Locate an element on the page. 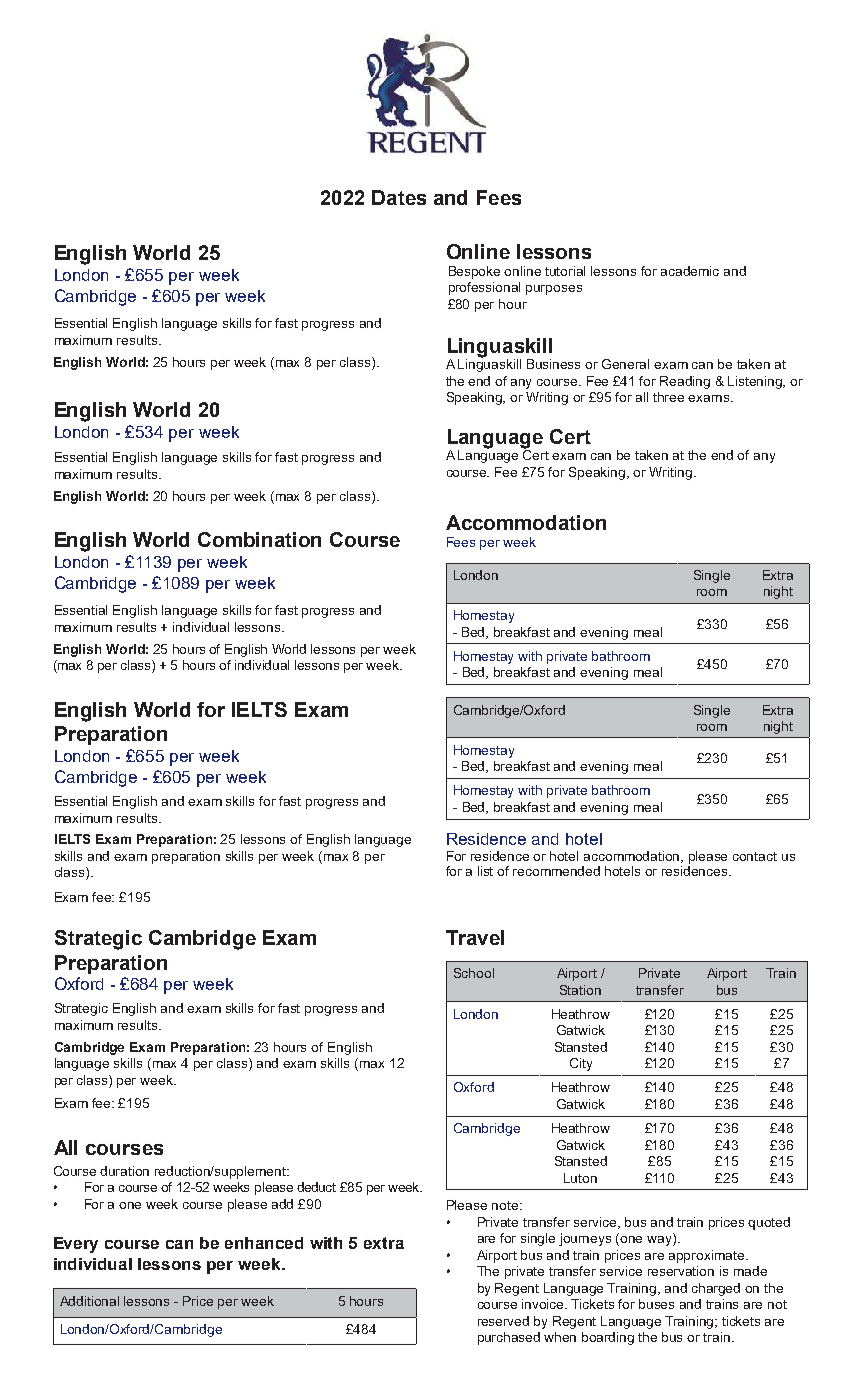 This image has height=1400, width=863. reserved is located at coordinates (503, 1321).
